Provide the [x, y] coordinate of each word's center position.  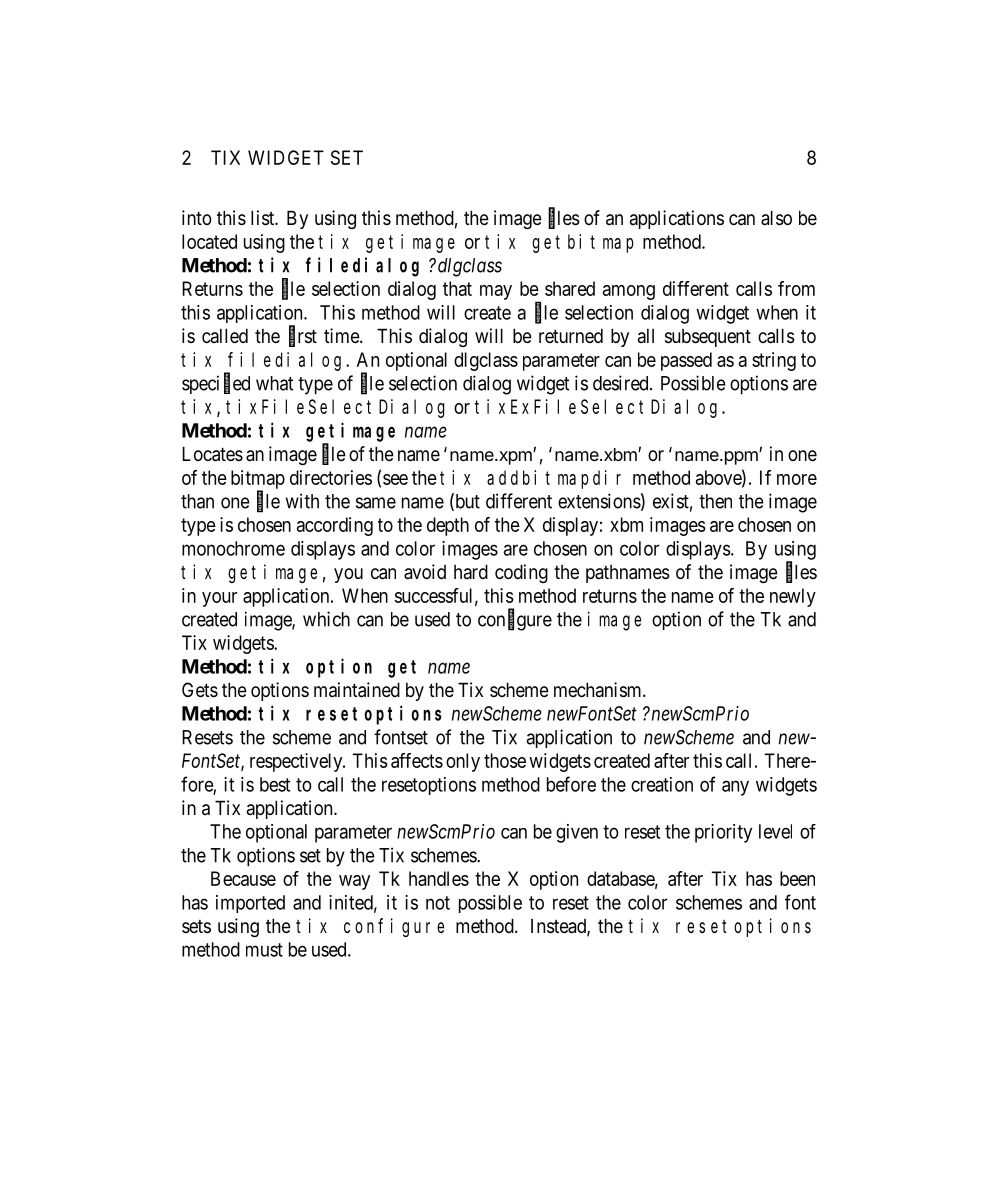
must [264, 950]
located [209, 241]
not [438, 903]
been [797, 878]
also [776, 218]
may [496, 292]
